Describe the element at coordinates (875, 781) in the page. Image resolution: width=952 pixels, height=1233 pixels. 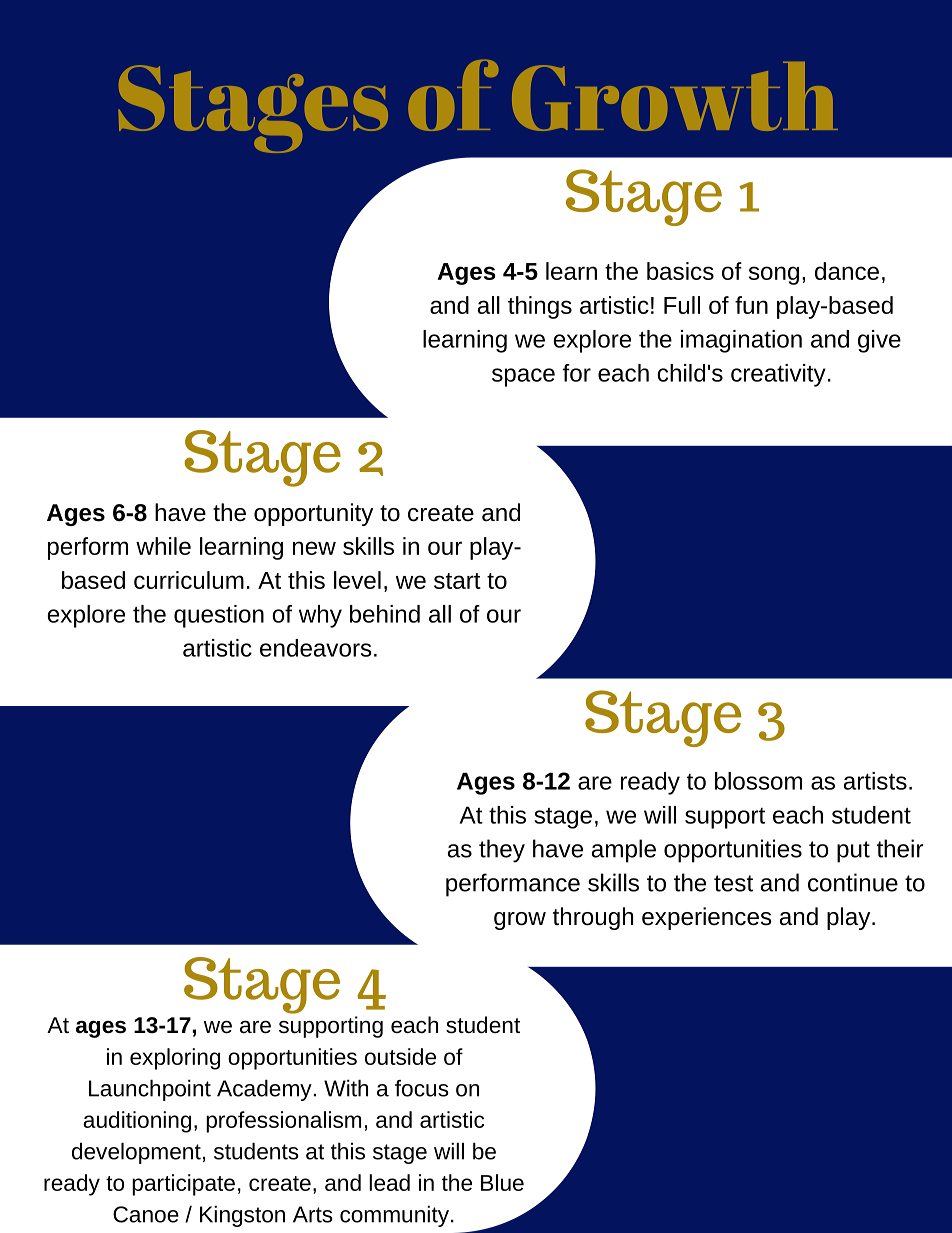
I see `artists` at that location.
